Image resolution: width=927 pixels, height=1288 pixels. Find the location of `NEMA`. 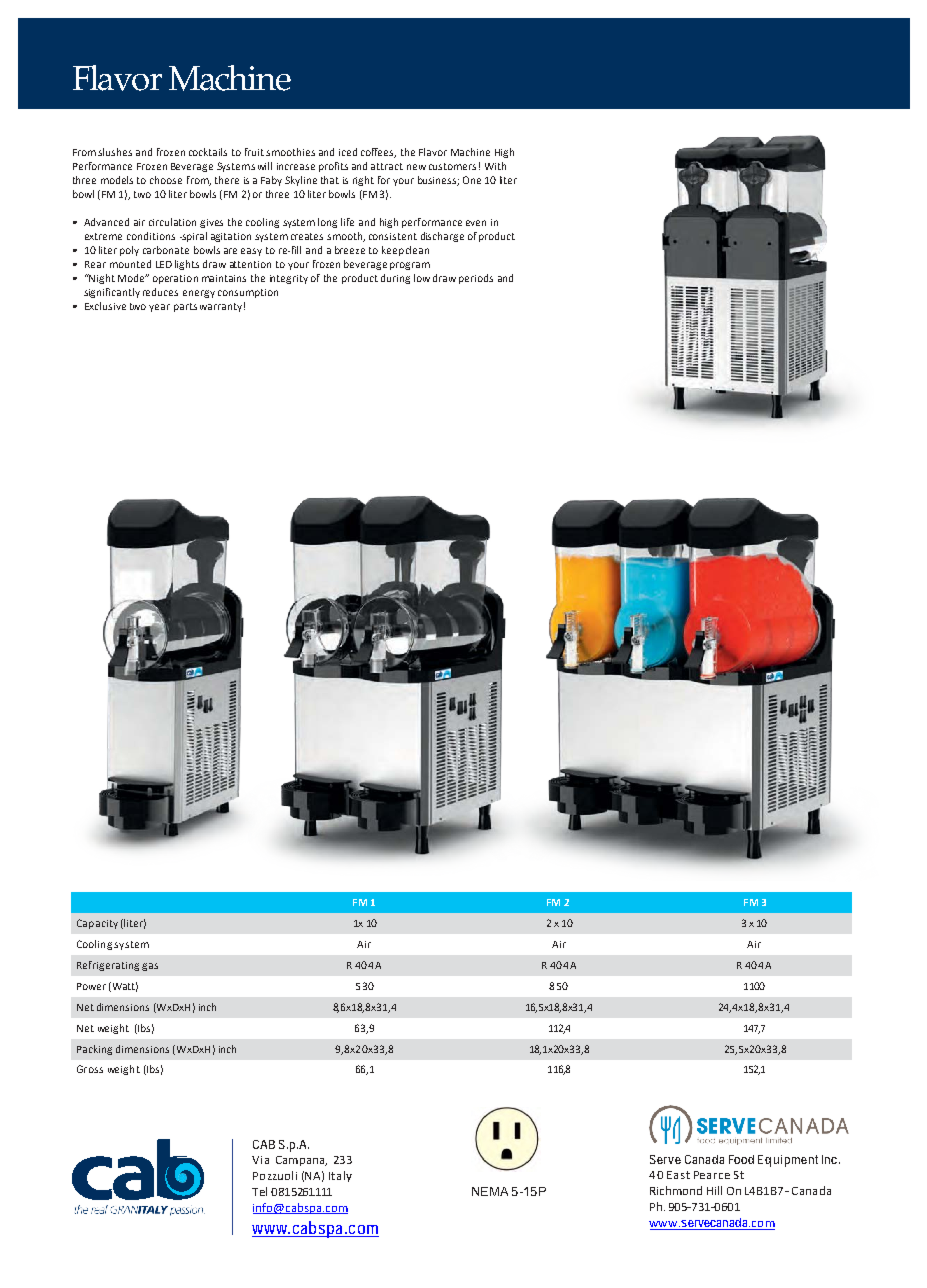

NEMA is located at coordinates (490, 1191).
